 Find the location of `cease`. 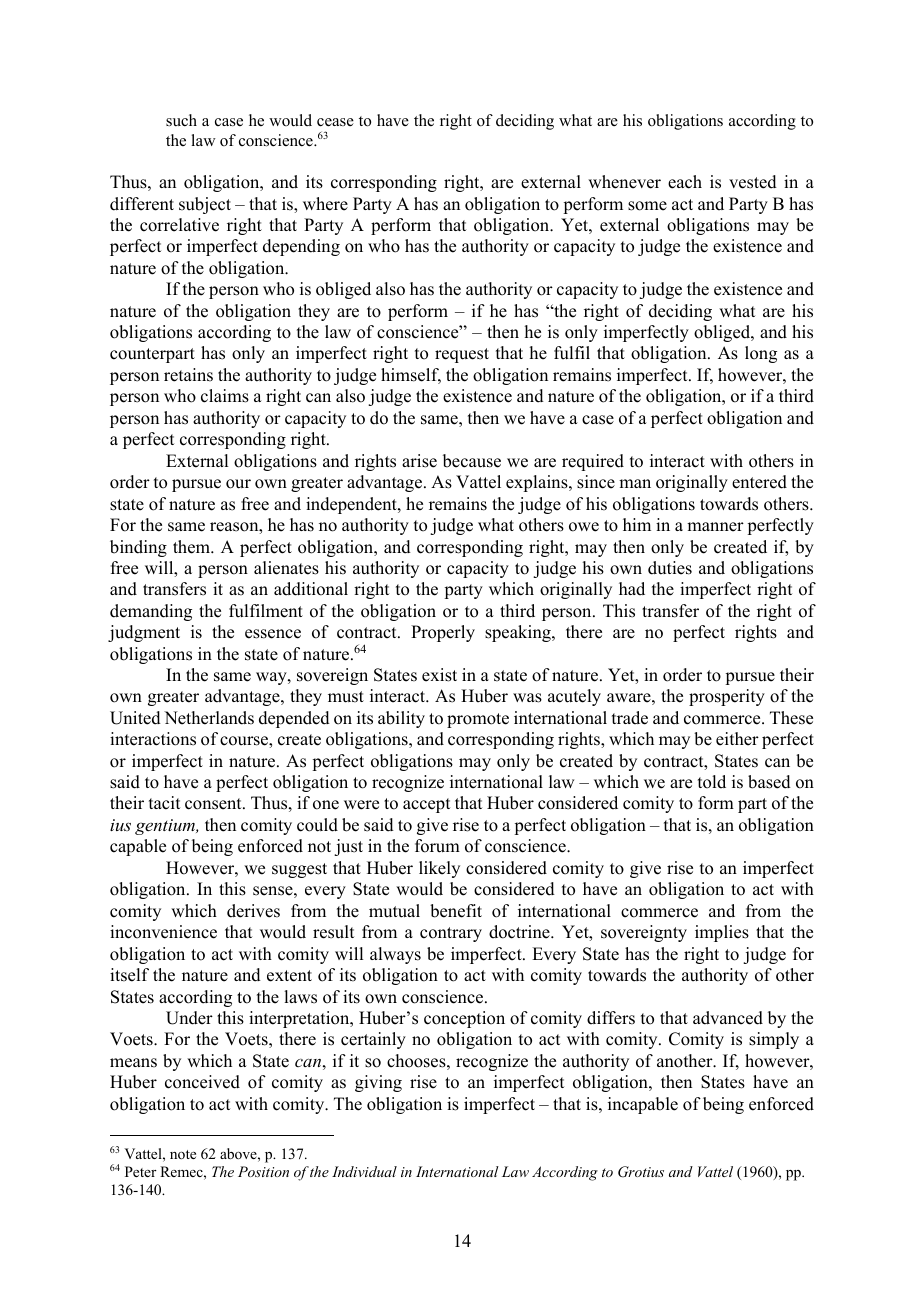

cease is located at coordinates (335, 122).
